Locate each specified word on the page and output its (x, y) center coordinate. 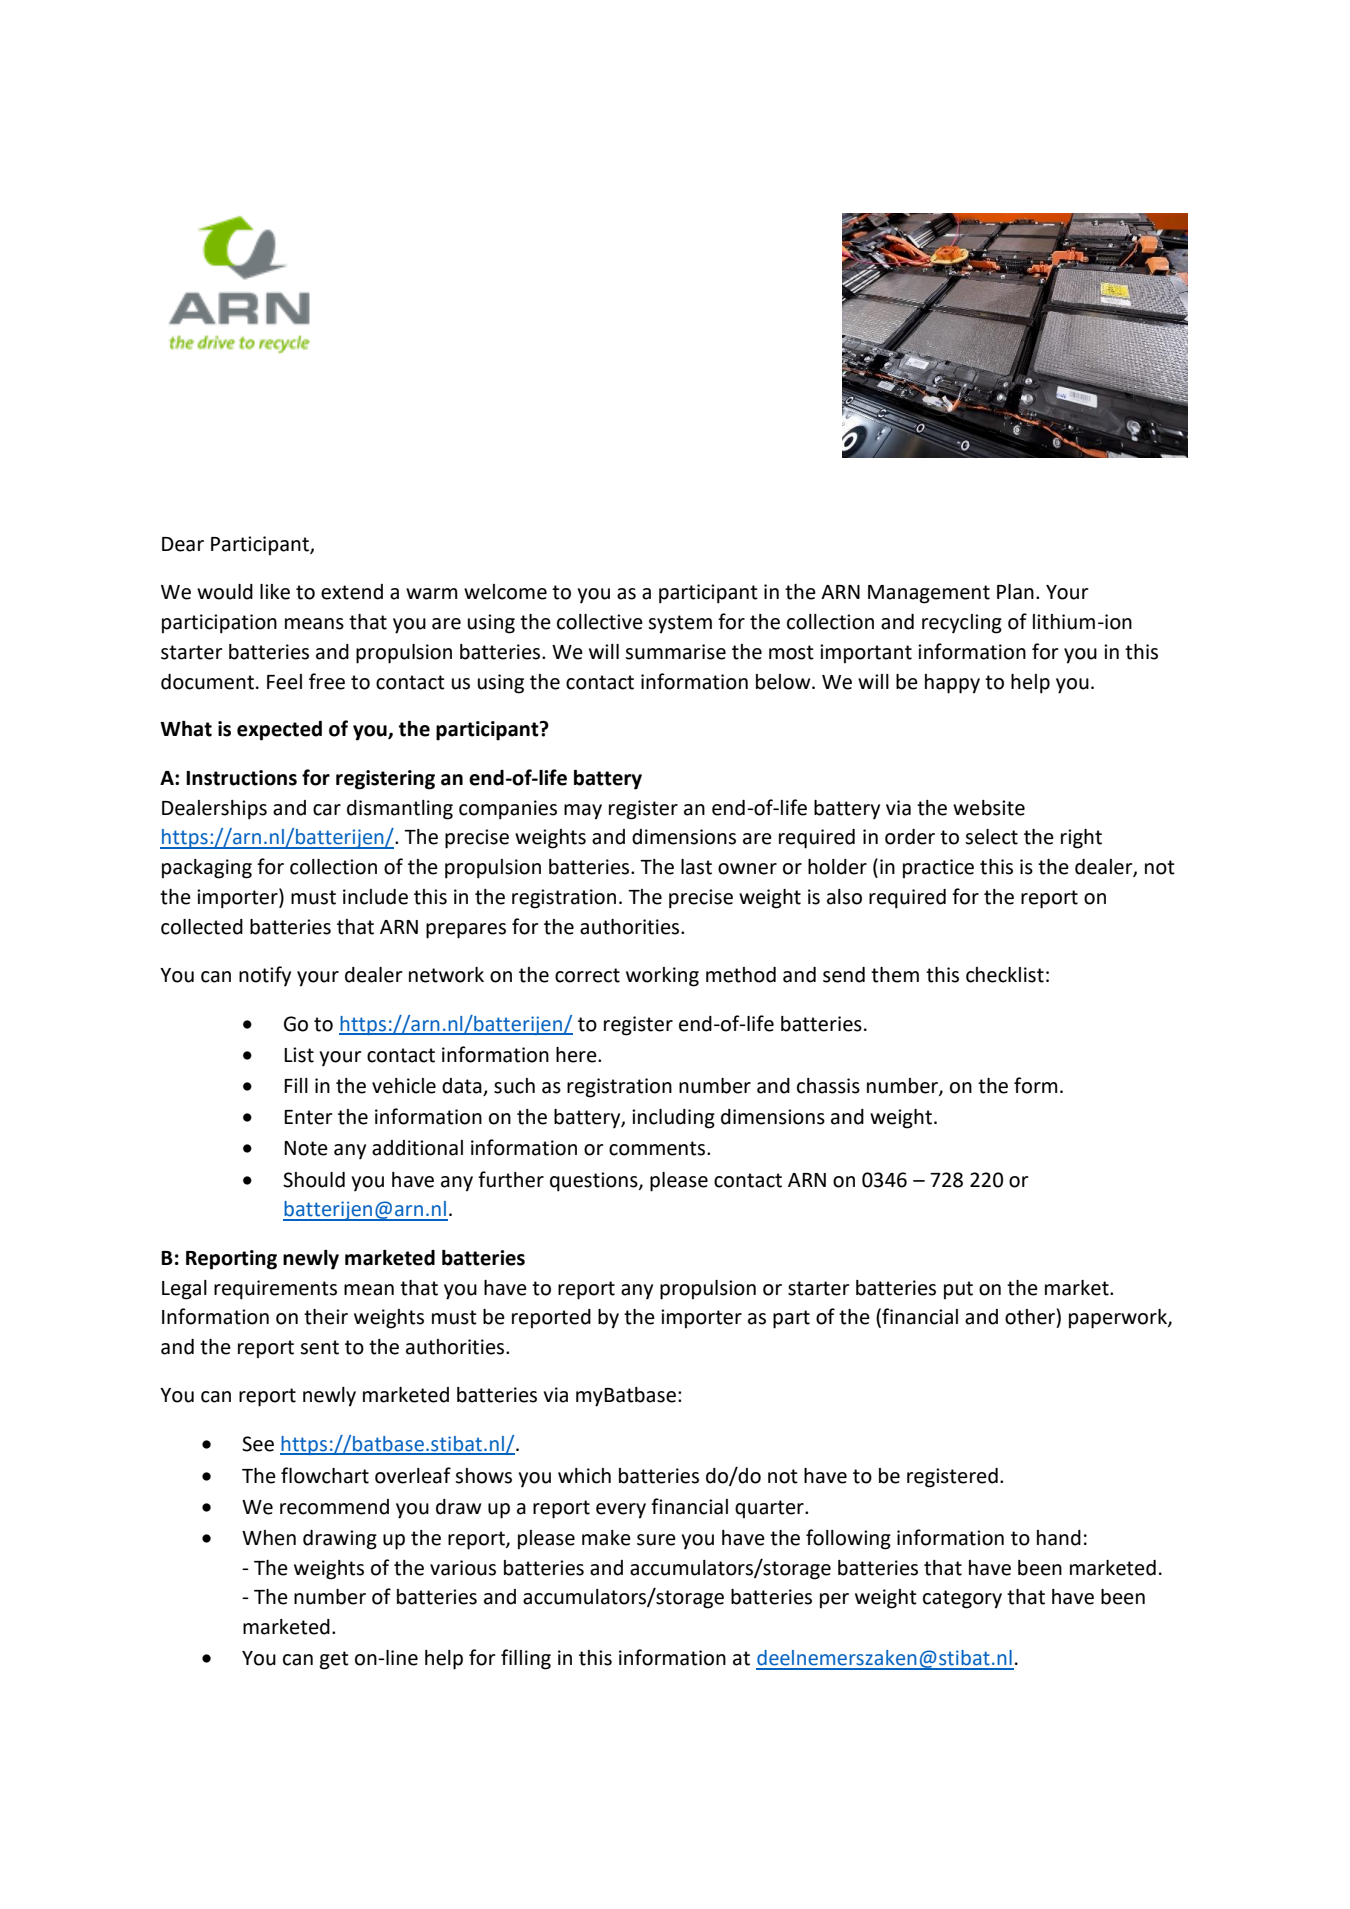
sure (656, 1540)
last (696, 867)
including (673, 1119)
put (958, 1290)
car (327, 810)
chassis (828, 1086)
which (584, 1476)
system (680, 624)
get (334, 1660)
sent (319, 1347)
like (275, 592)
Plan (1015, 592)
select (991, 837)
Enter (308, 1117)
